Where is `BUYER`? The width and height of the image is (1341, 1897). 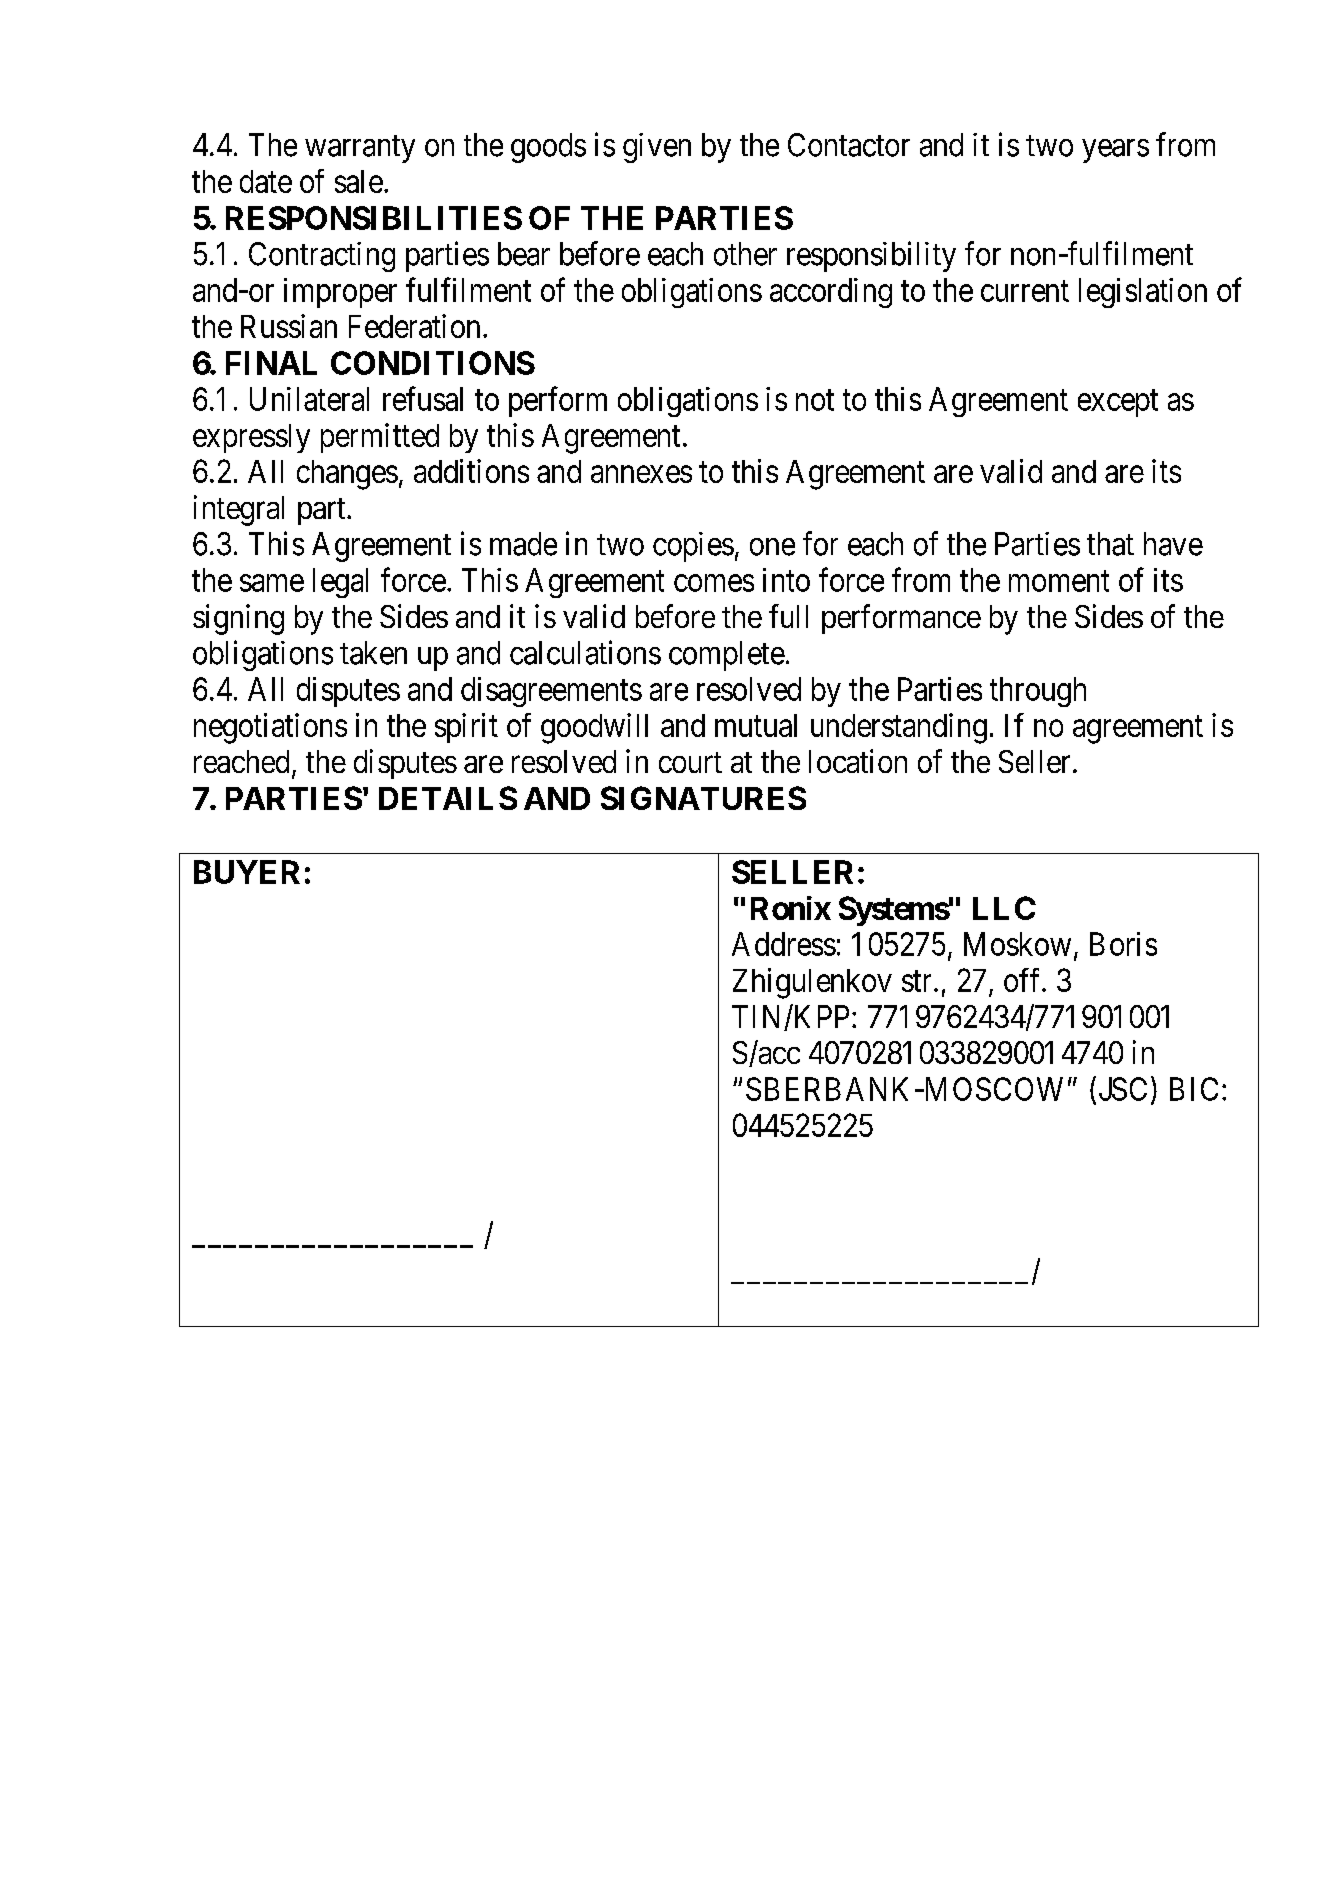
BUYER is located at coordinates (247, 872).
